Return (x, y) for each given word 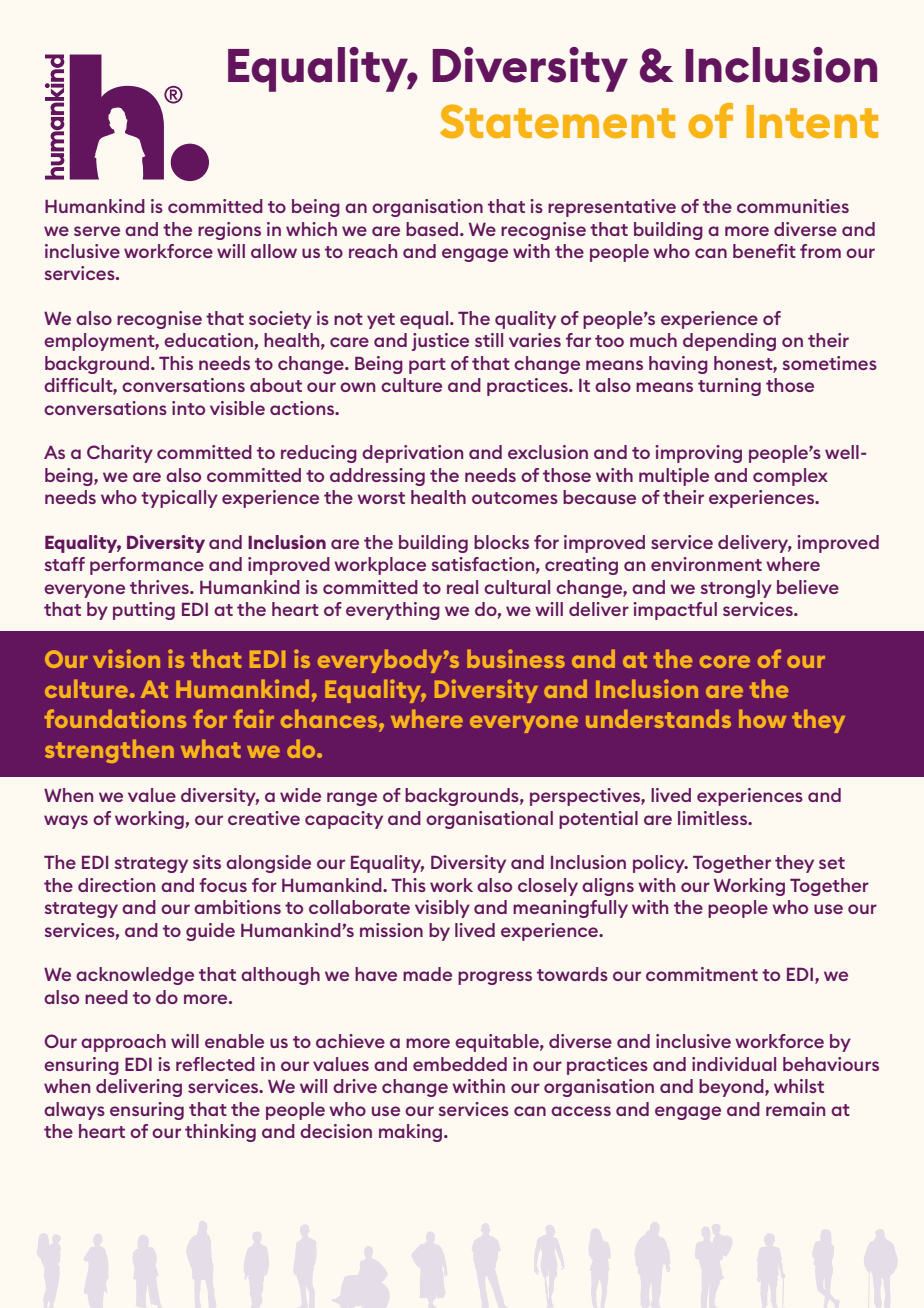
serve (97, 231)
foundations (115, 718)
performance (147, 566)
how (762, 718)
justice (440, 342)
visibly (442, 909)
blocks (501, 542)
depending (729, 342)
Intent (812, 122)
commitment (702, 974)
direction (116, 885)
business (516, 658)
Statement (557, 121)
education (209, 341)
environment (706, 564)
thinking (220, 1133)
